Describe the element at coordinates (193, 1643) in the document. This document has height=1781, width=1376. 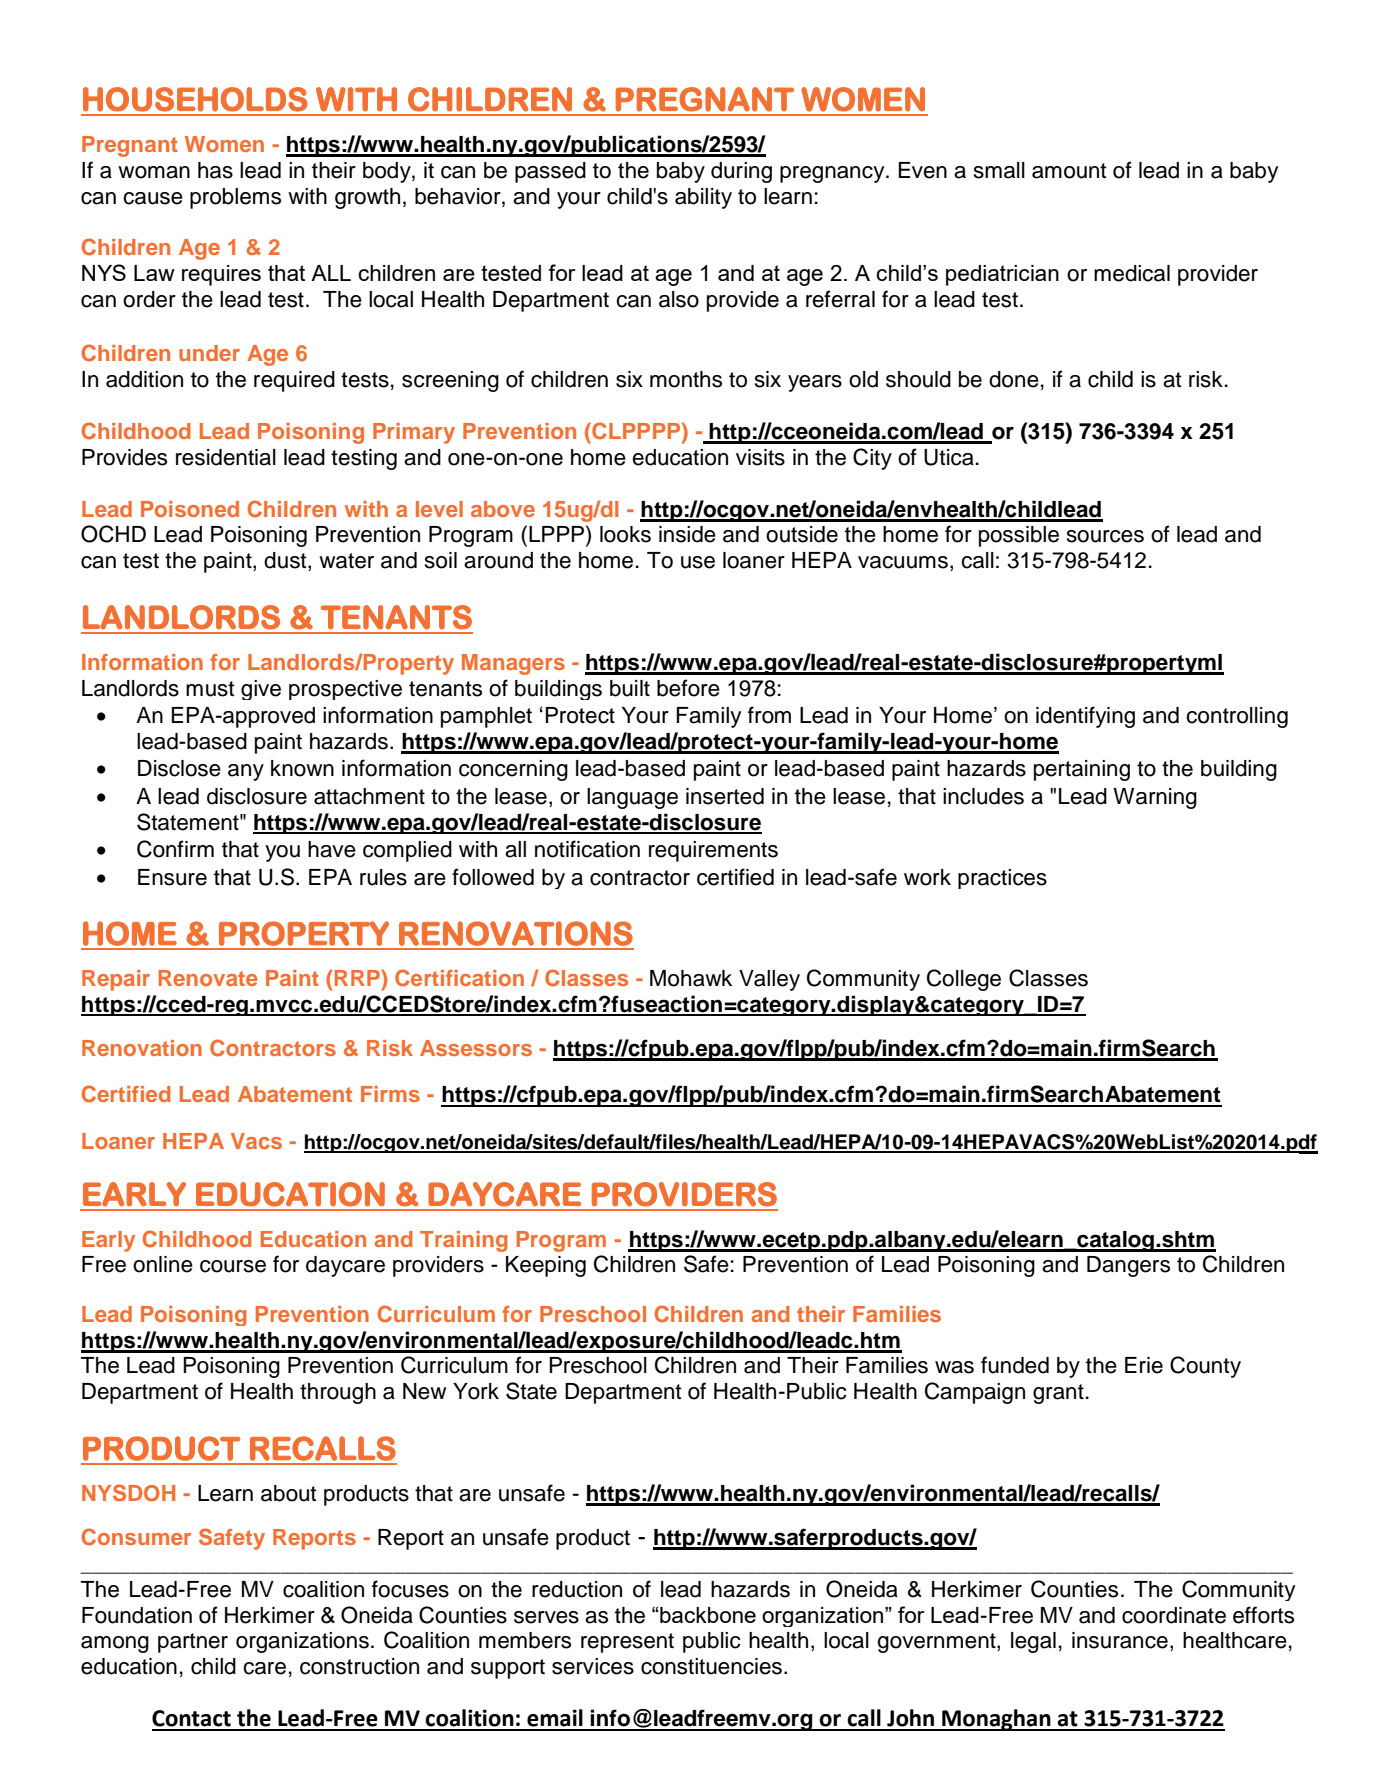
I see `partner` at that location.
